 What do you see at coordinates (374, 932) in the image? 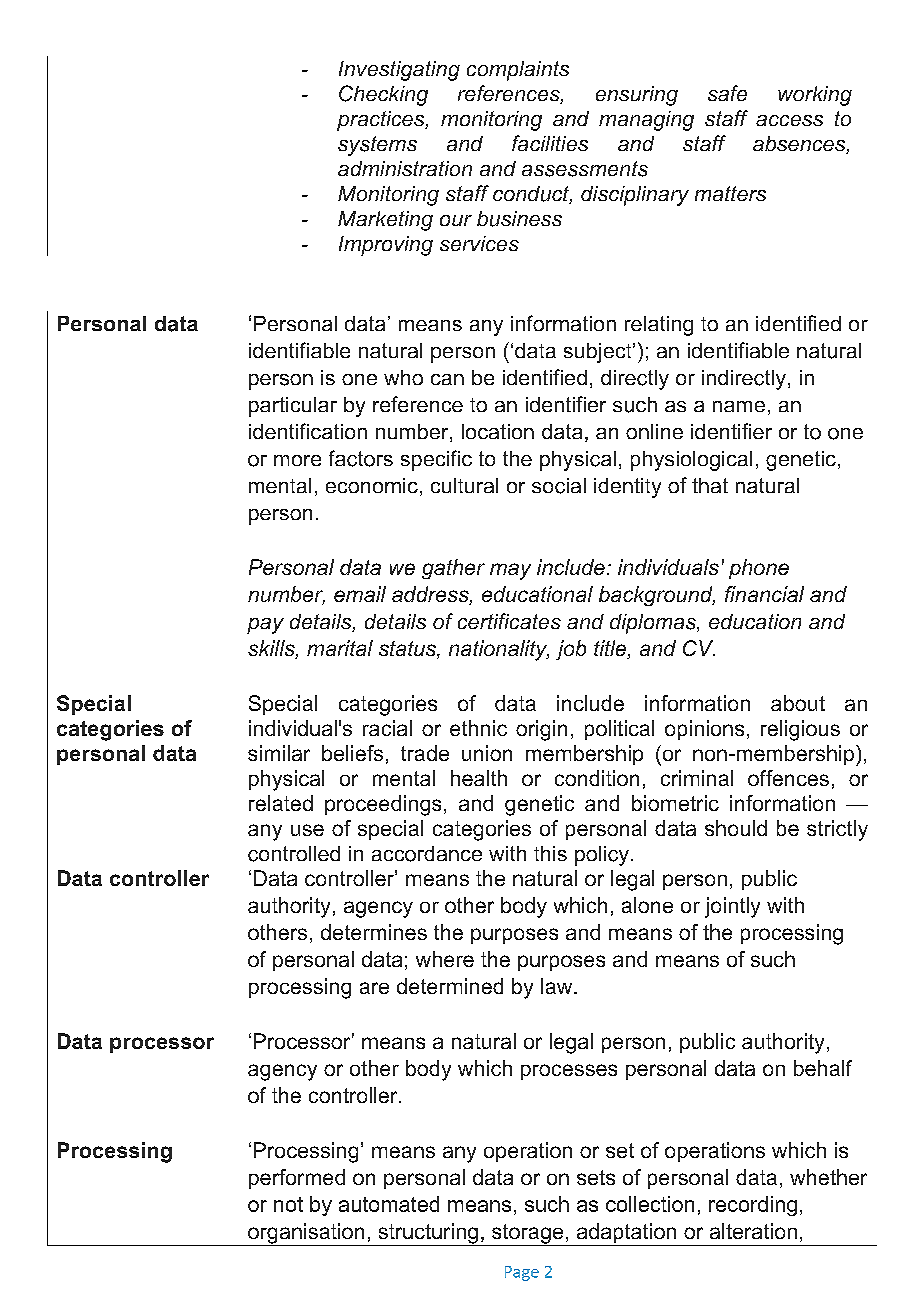
I see `determines` at bounding box center [374, 932].
